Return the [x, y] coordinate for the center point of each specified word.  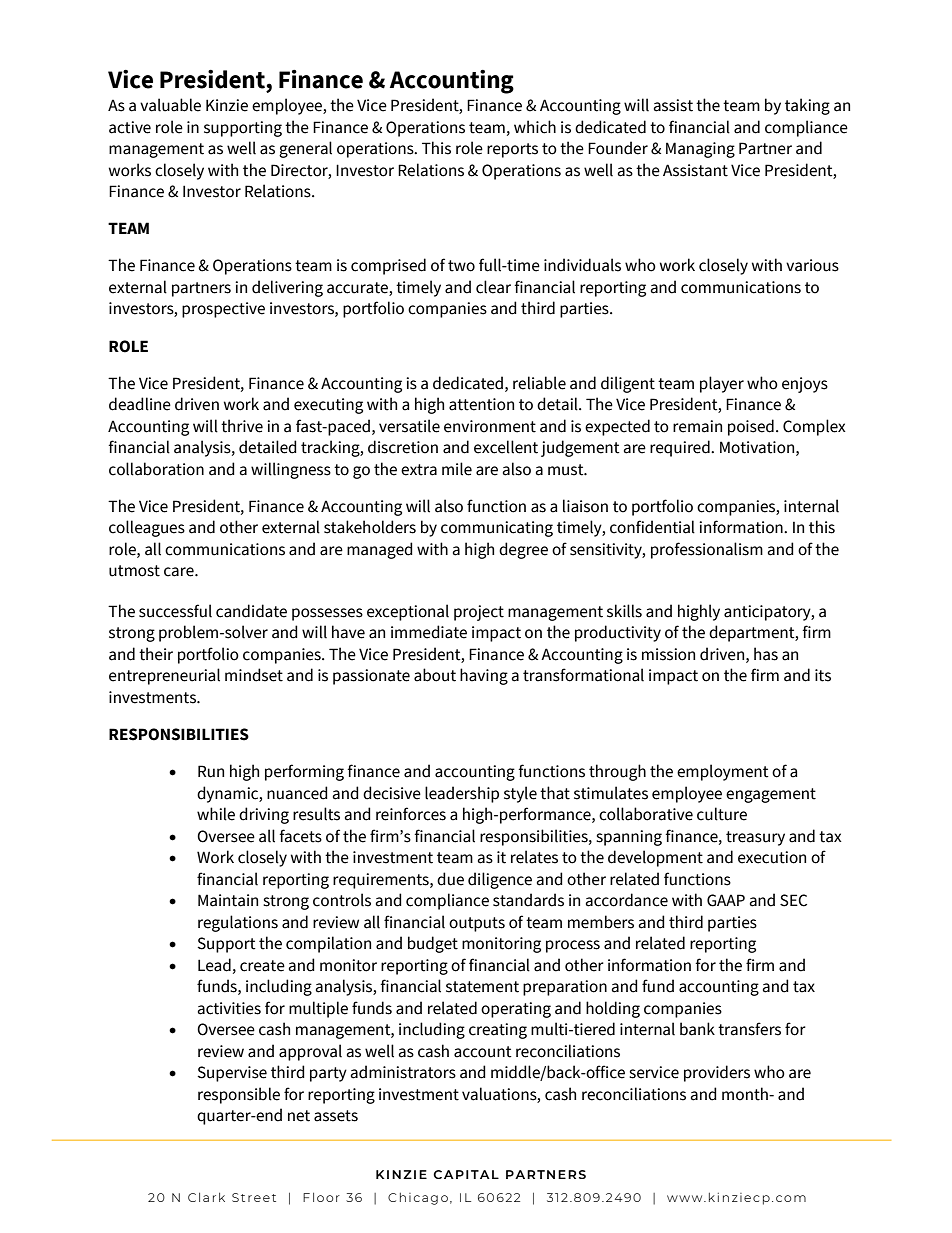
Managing [700, 150]
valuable [170, 105]
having [484, 676]
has [766, 654]
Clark [206, 1197]
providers [717, 1073]
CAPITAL [466, 1174]
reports [512, 150]
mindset [254, 675]
